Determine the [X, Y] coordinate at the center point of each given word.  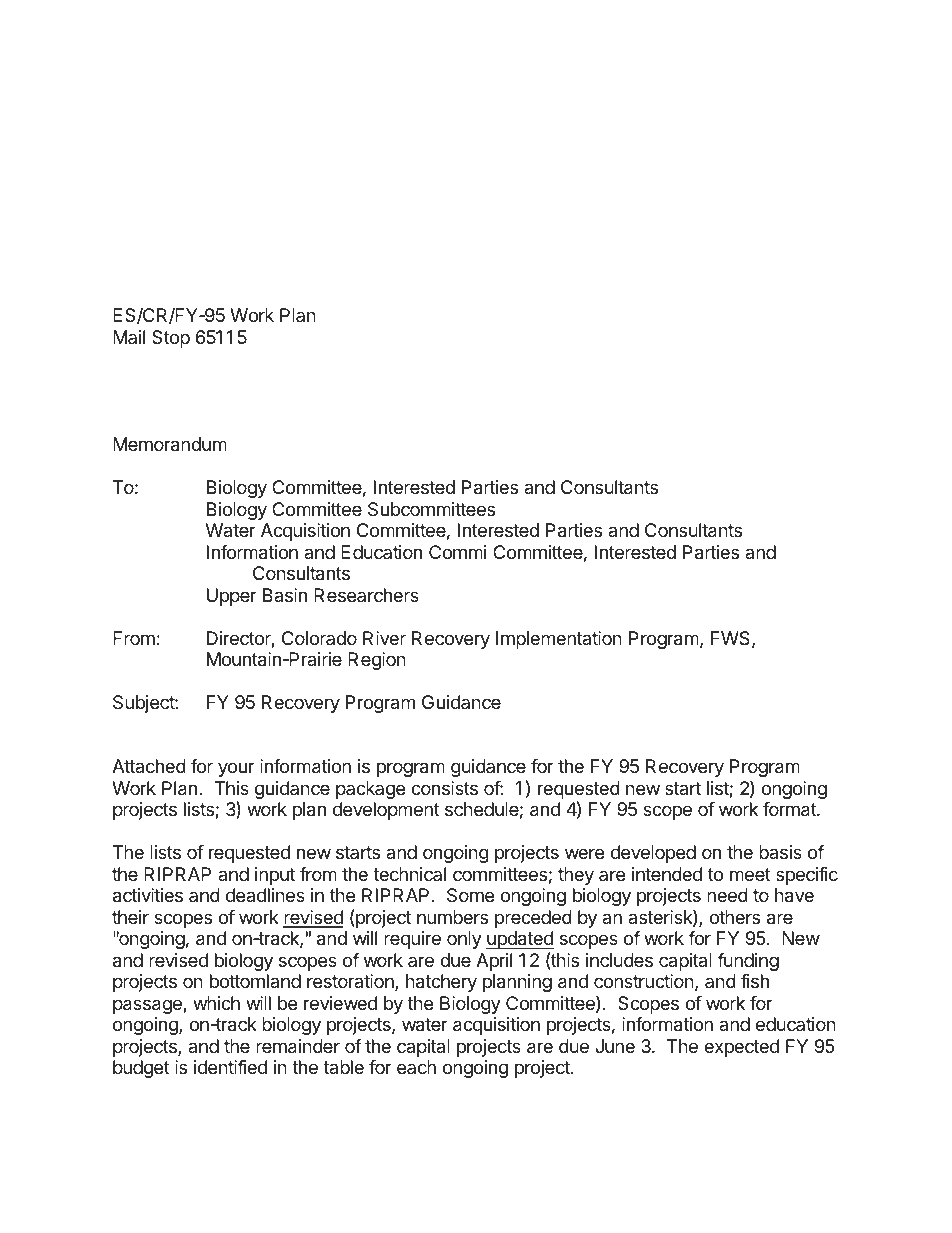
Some [470, 895]
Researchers [366, 595]
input [275, 876]
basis [780, 852]
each [416, 1067]
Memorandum [170, 444]
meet [750, 874]
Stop [171, 339]
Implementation [559, 640]
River [384, 638]
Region [377, 661]
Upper [232, 597]
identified [230, 1067]
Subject [144, 704]
